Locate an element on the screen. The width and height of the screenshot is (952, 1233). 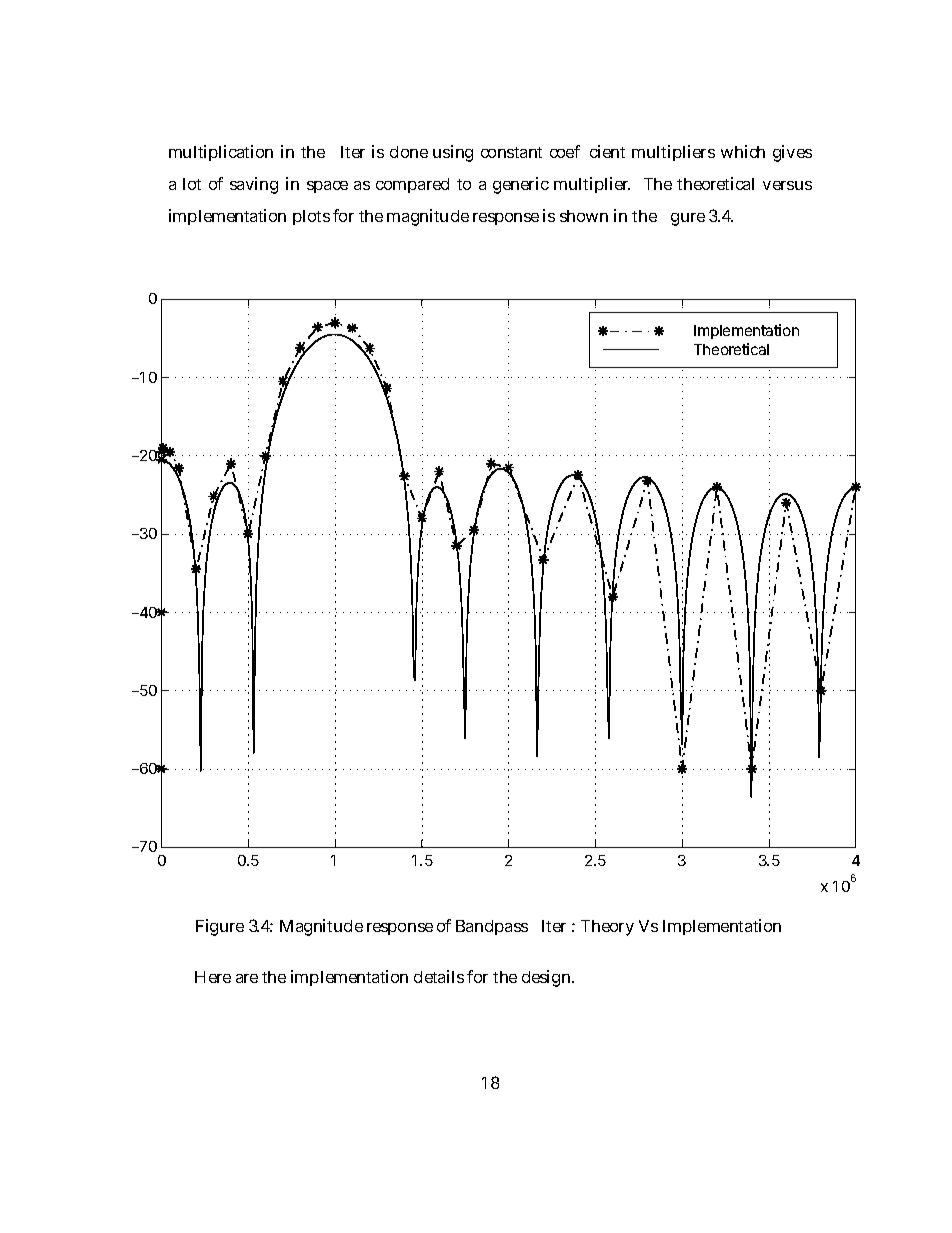
Bandpass is located at coordinates (492, 927).
